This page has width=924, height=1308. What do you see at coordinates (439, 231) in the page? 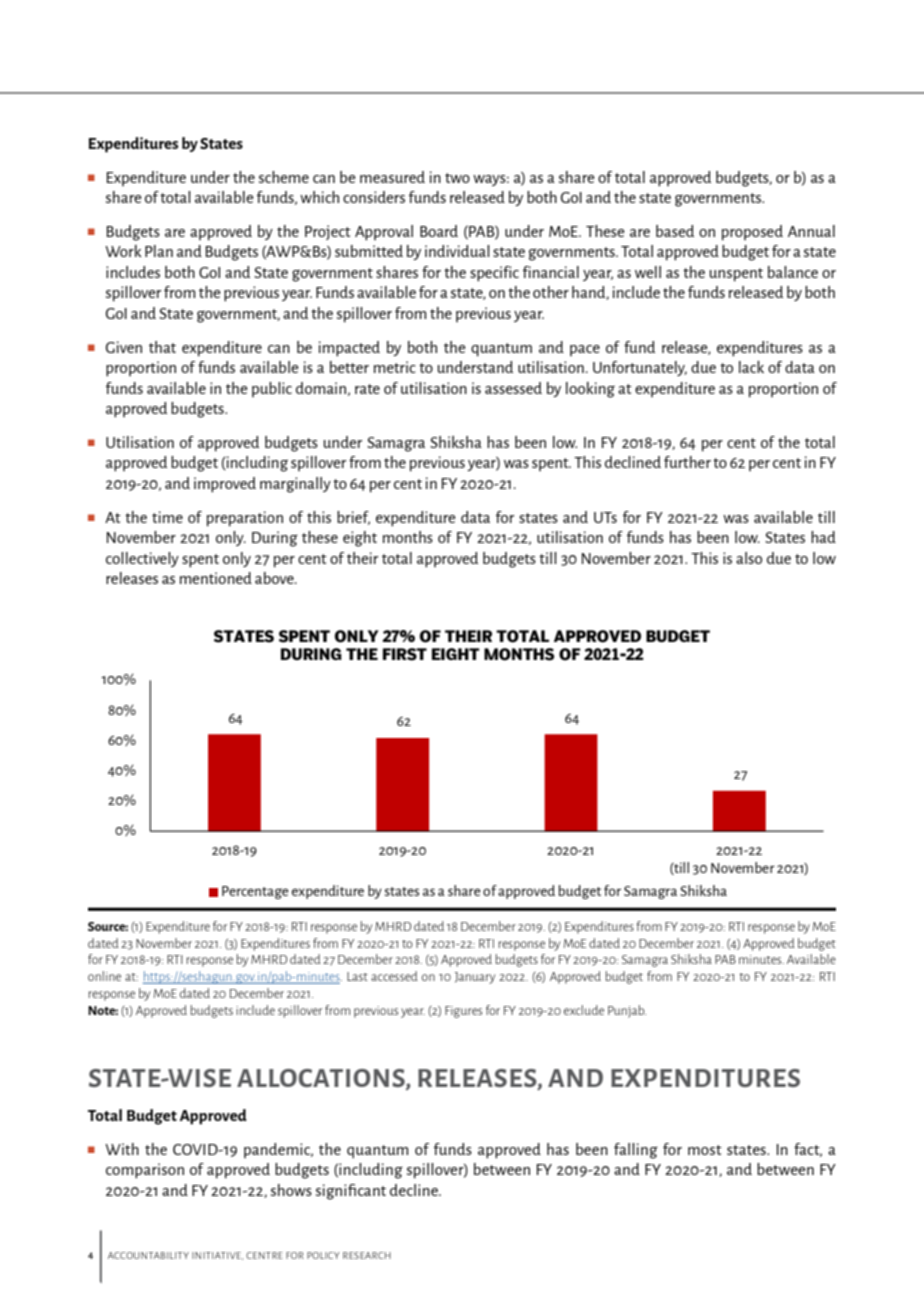
I see `Board` at bounding box center [439, 231].
